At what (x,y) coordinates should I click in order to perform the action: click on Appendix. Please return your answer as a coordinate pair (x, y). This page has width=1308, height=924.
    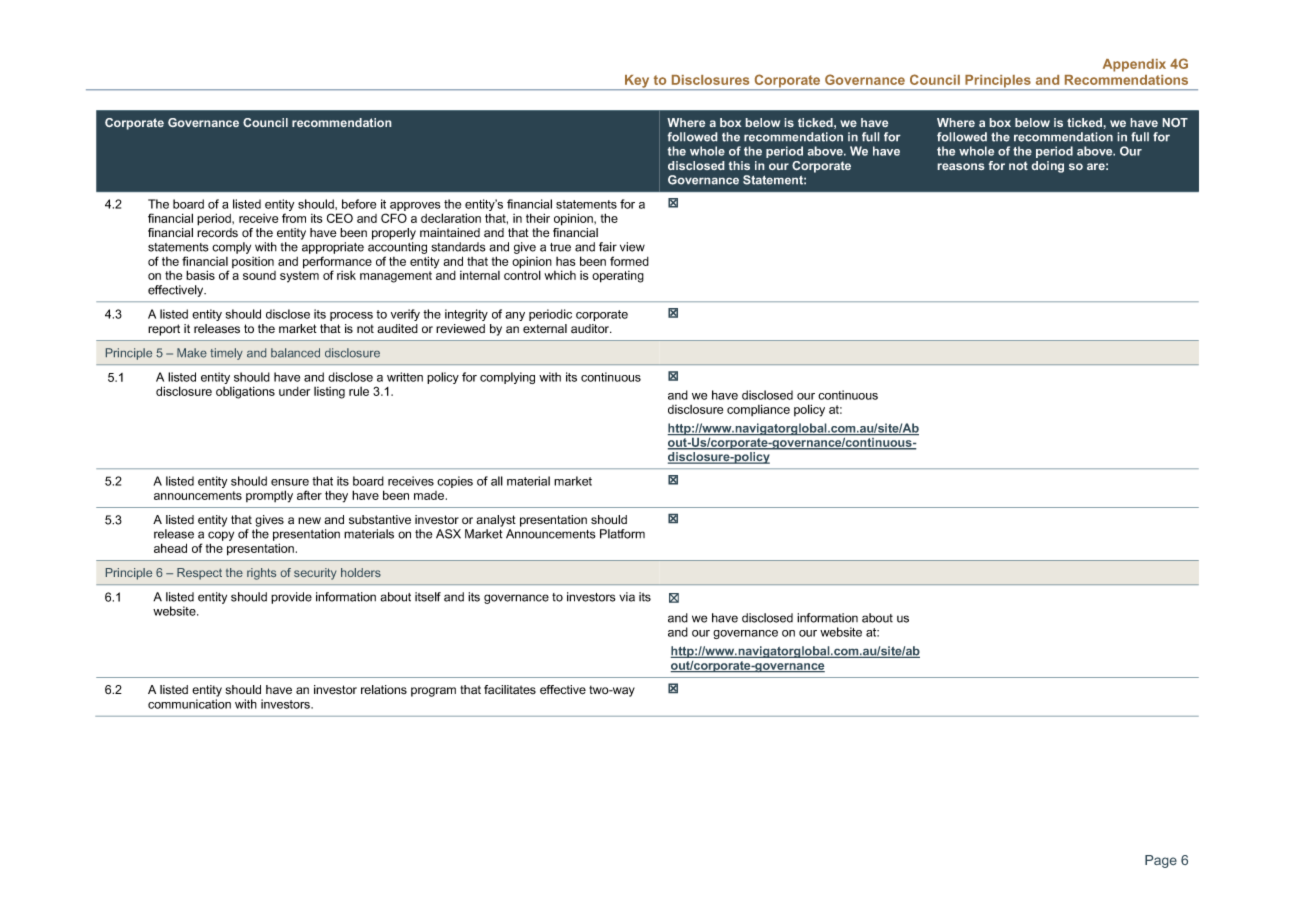
    Looking at the image, I should click on (1134, 65).
